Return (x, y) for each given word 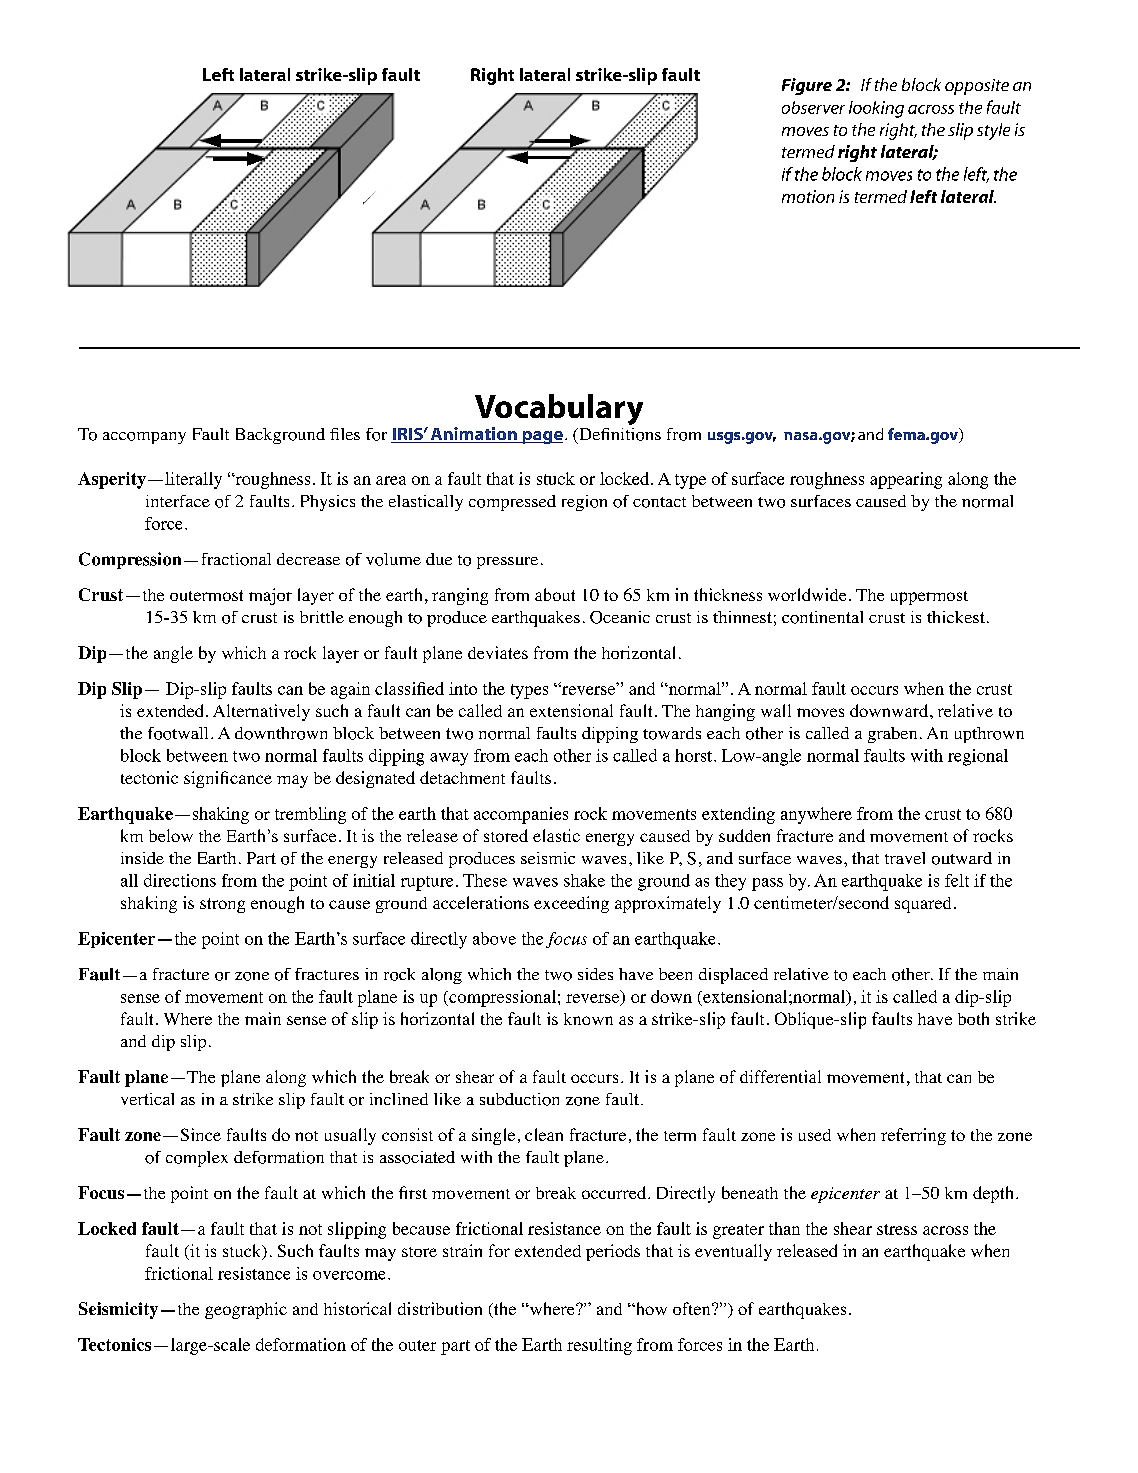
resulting (599, 1346)
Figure (807, 86)
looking (876, 109)
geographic (246, 1310)
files (345, 434)
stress (897, 1229)
